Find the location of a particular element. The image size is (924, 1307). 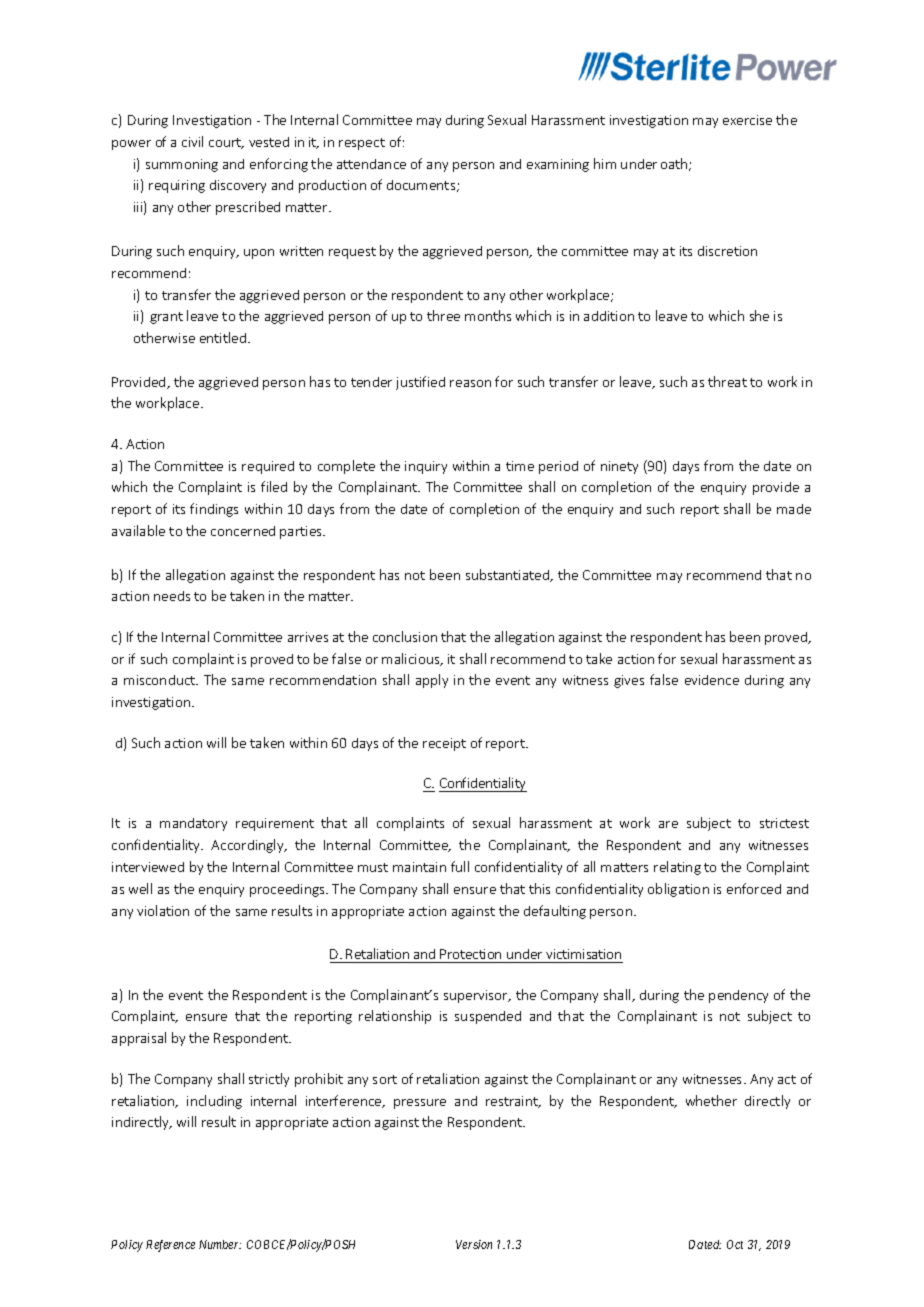

Number is located at coordinates (220, 1244).
